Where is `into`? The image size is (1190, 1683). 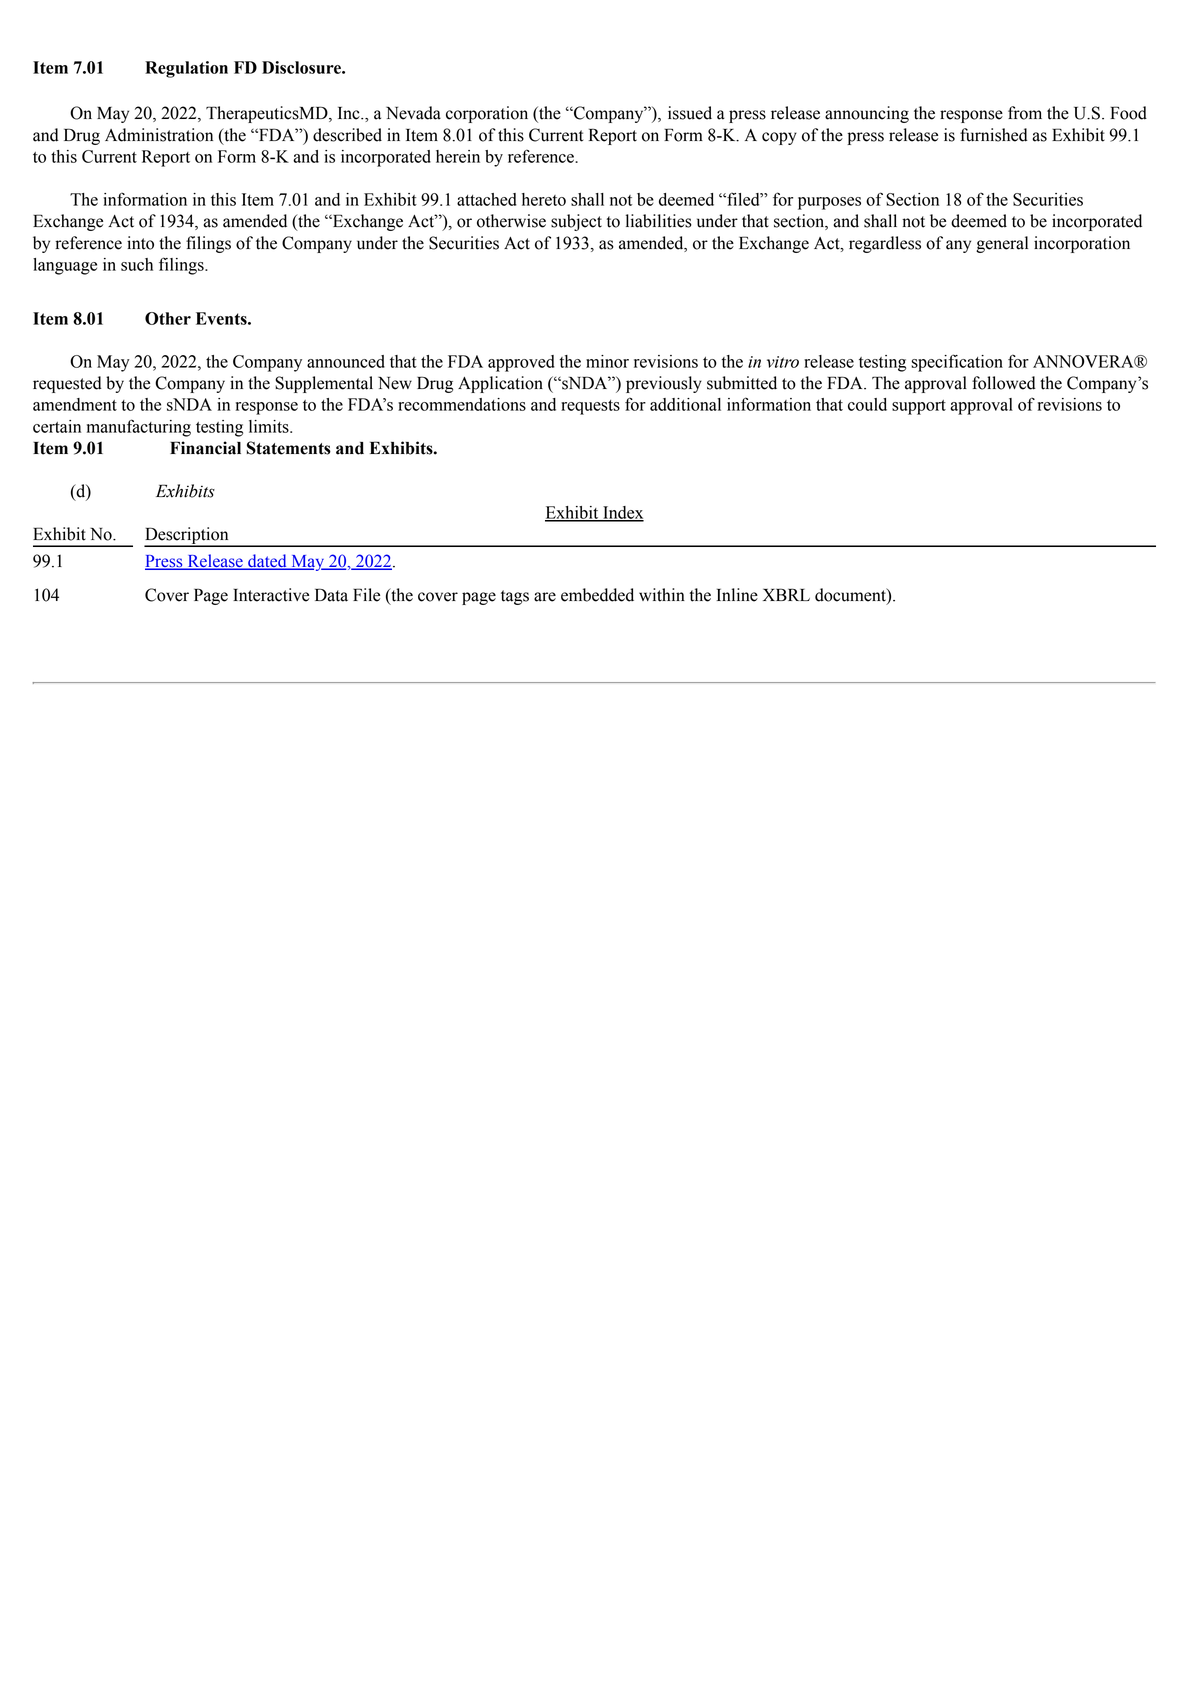
into is located at coordinates (140, 243).
